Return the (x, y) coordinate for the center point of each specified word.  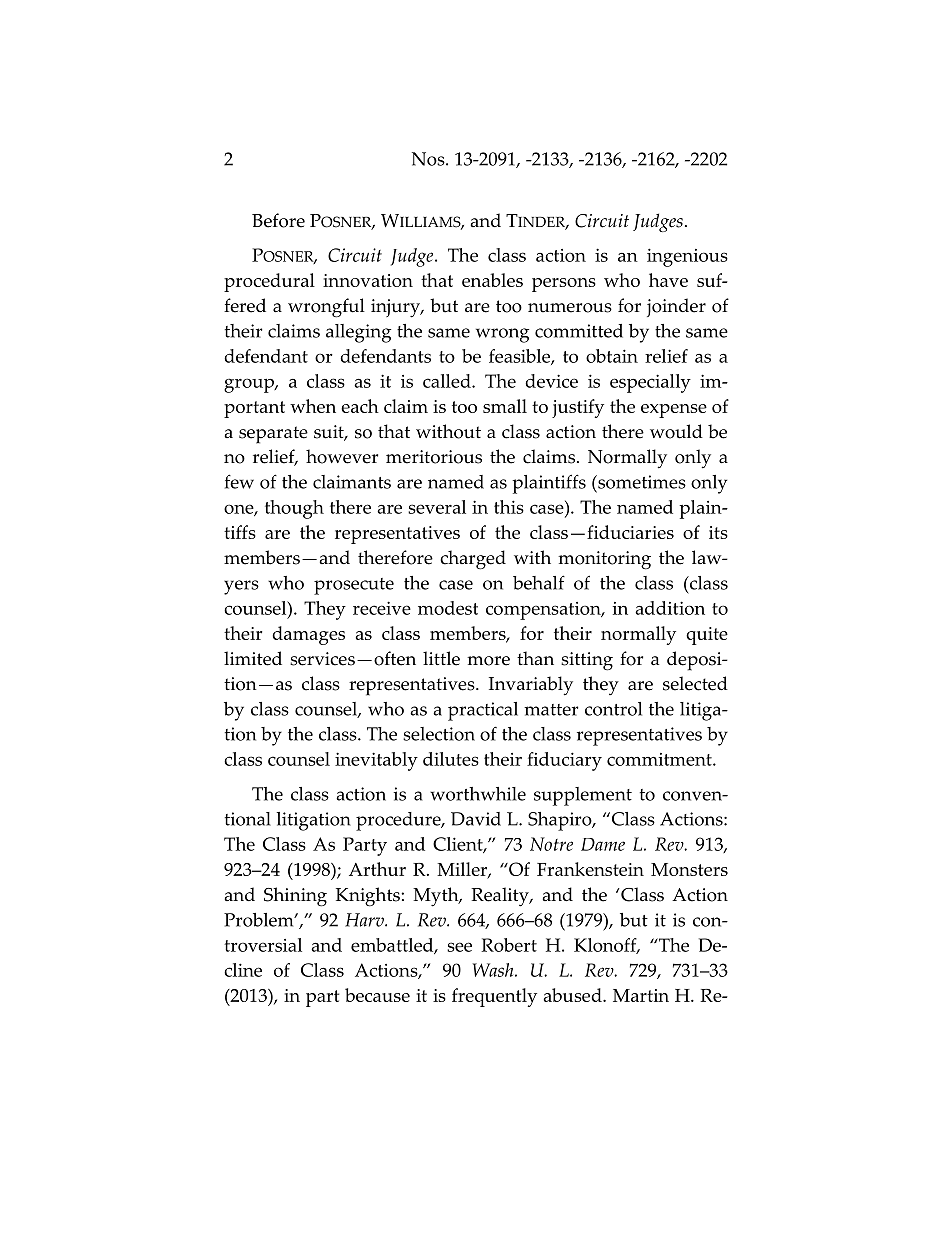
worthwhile (478, 794)
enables (492, 280)
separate (273, 435)
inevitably (376, 761)
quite (707, 636)
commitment (660, 759)
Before (278, 220)
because (377, 995)
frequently (494, 997)
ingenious (687, 257)
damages (308, 635)
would (676, 431)
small (505, 406)
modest (448, 608)
